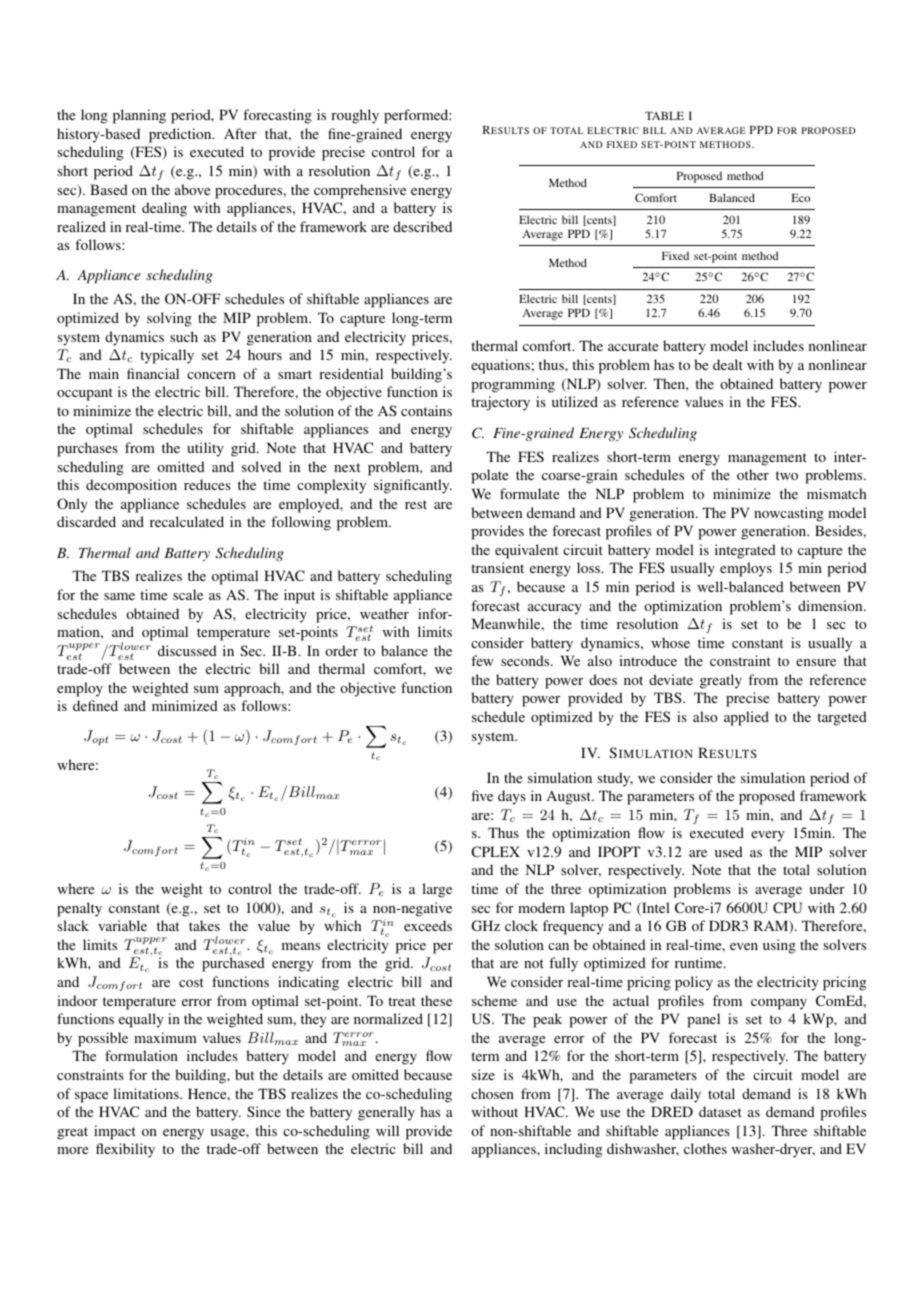 The width and height of the document is (924, 1308). What do you see at coordinates (204, 925) in the document?
I see `takes` at bounding box center [204, 925].
